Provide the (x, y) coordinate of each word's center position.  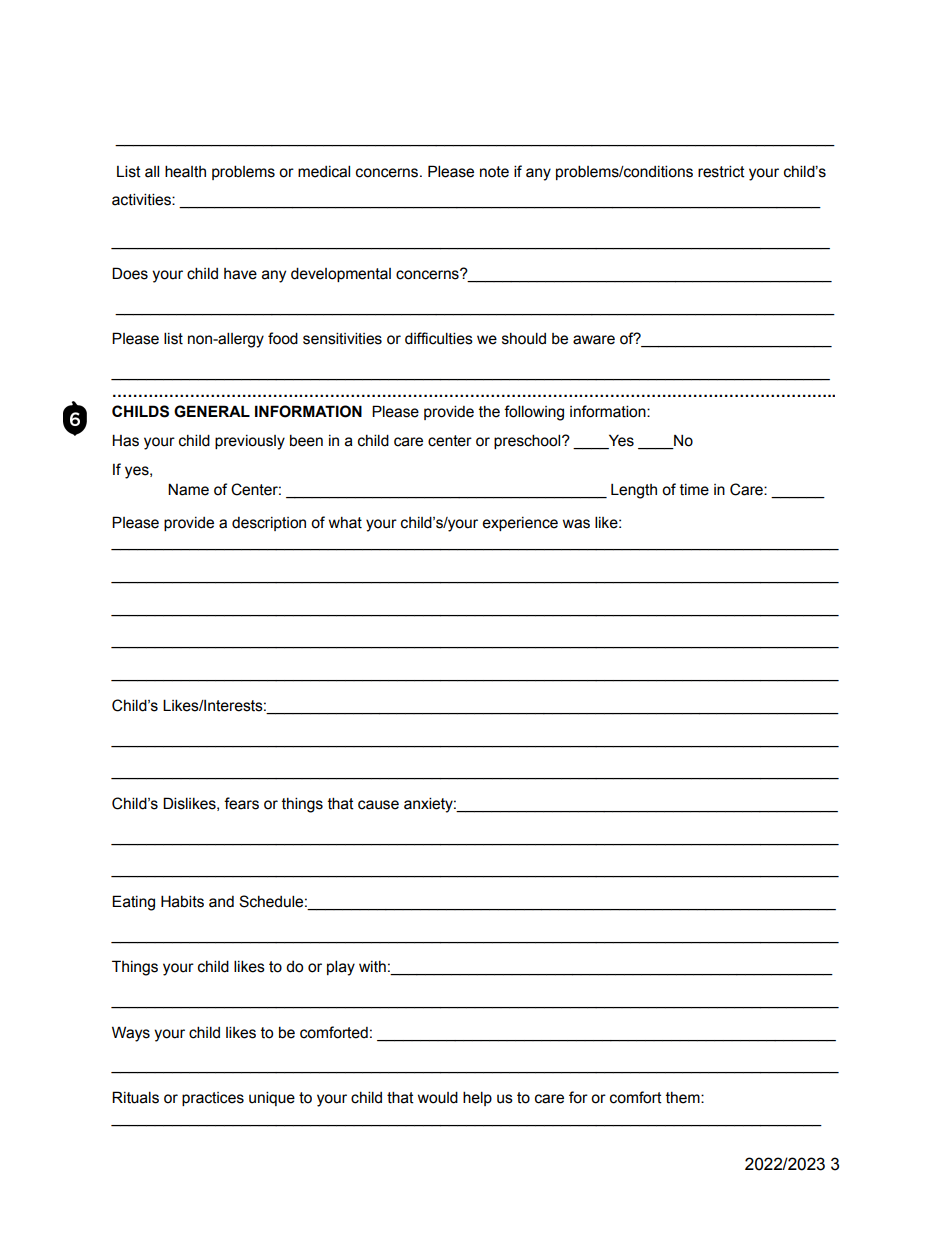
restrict (721, 171)
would (438, 1097)
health (185, 171)
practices (213, 1099)
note (494, 172)
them (684, 1098)
